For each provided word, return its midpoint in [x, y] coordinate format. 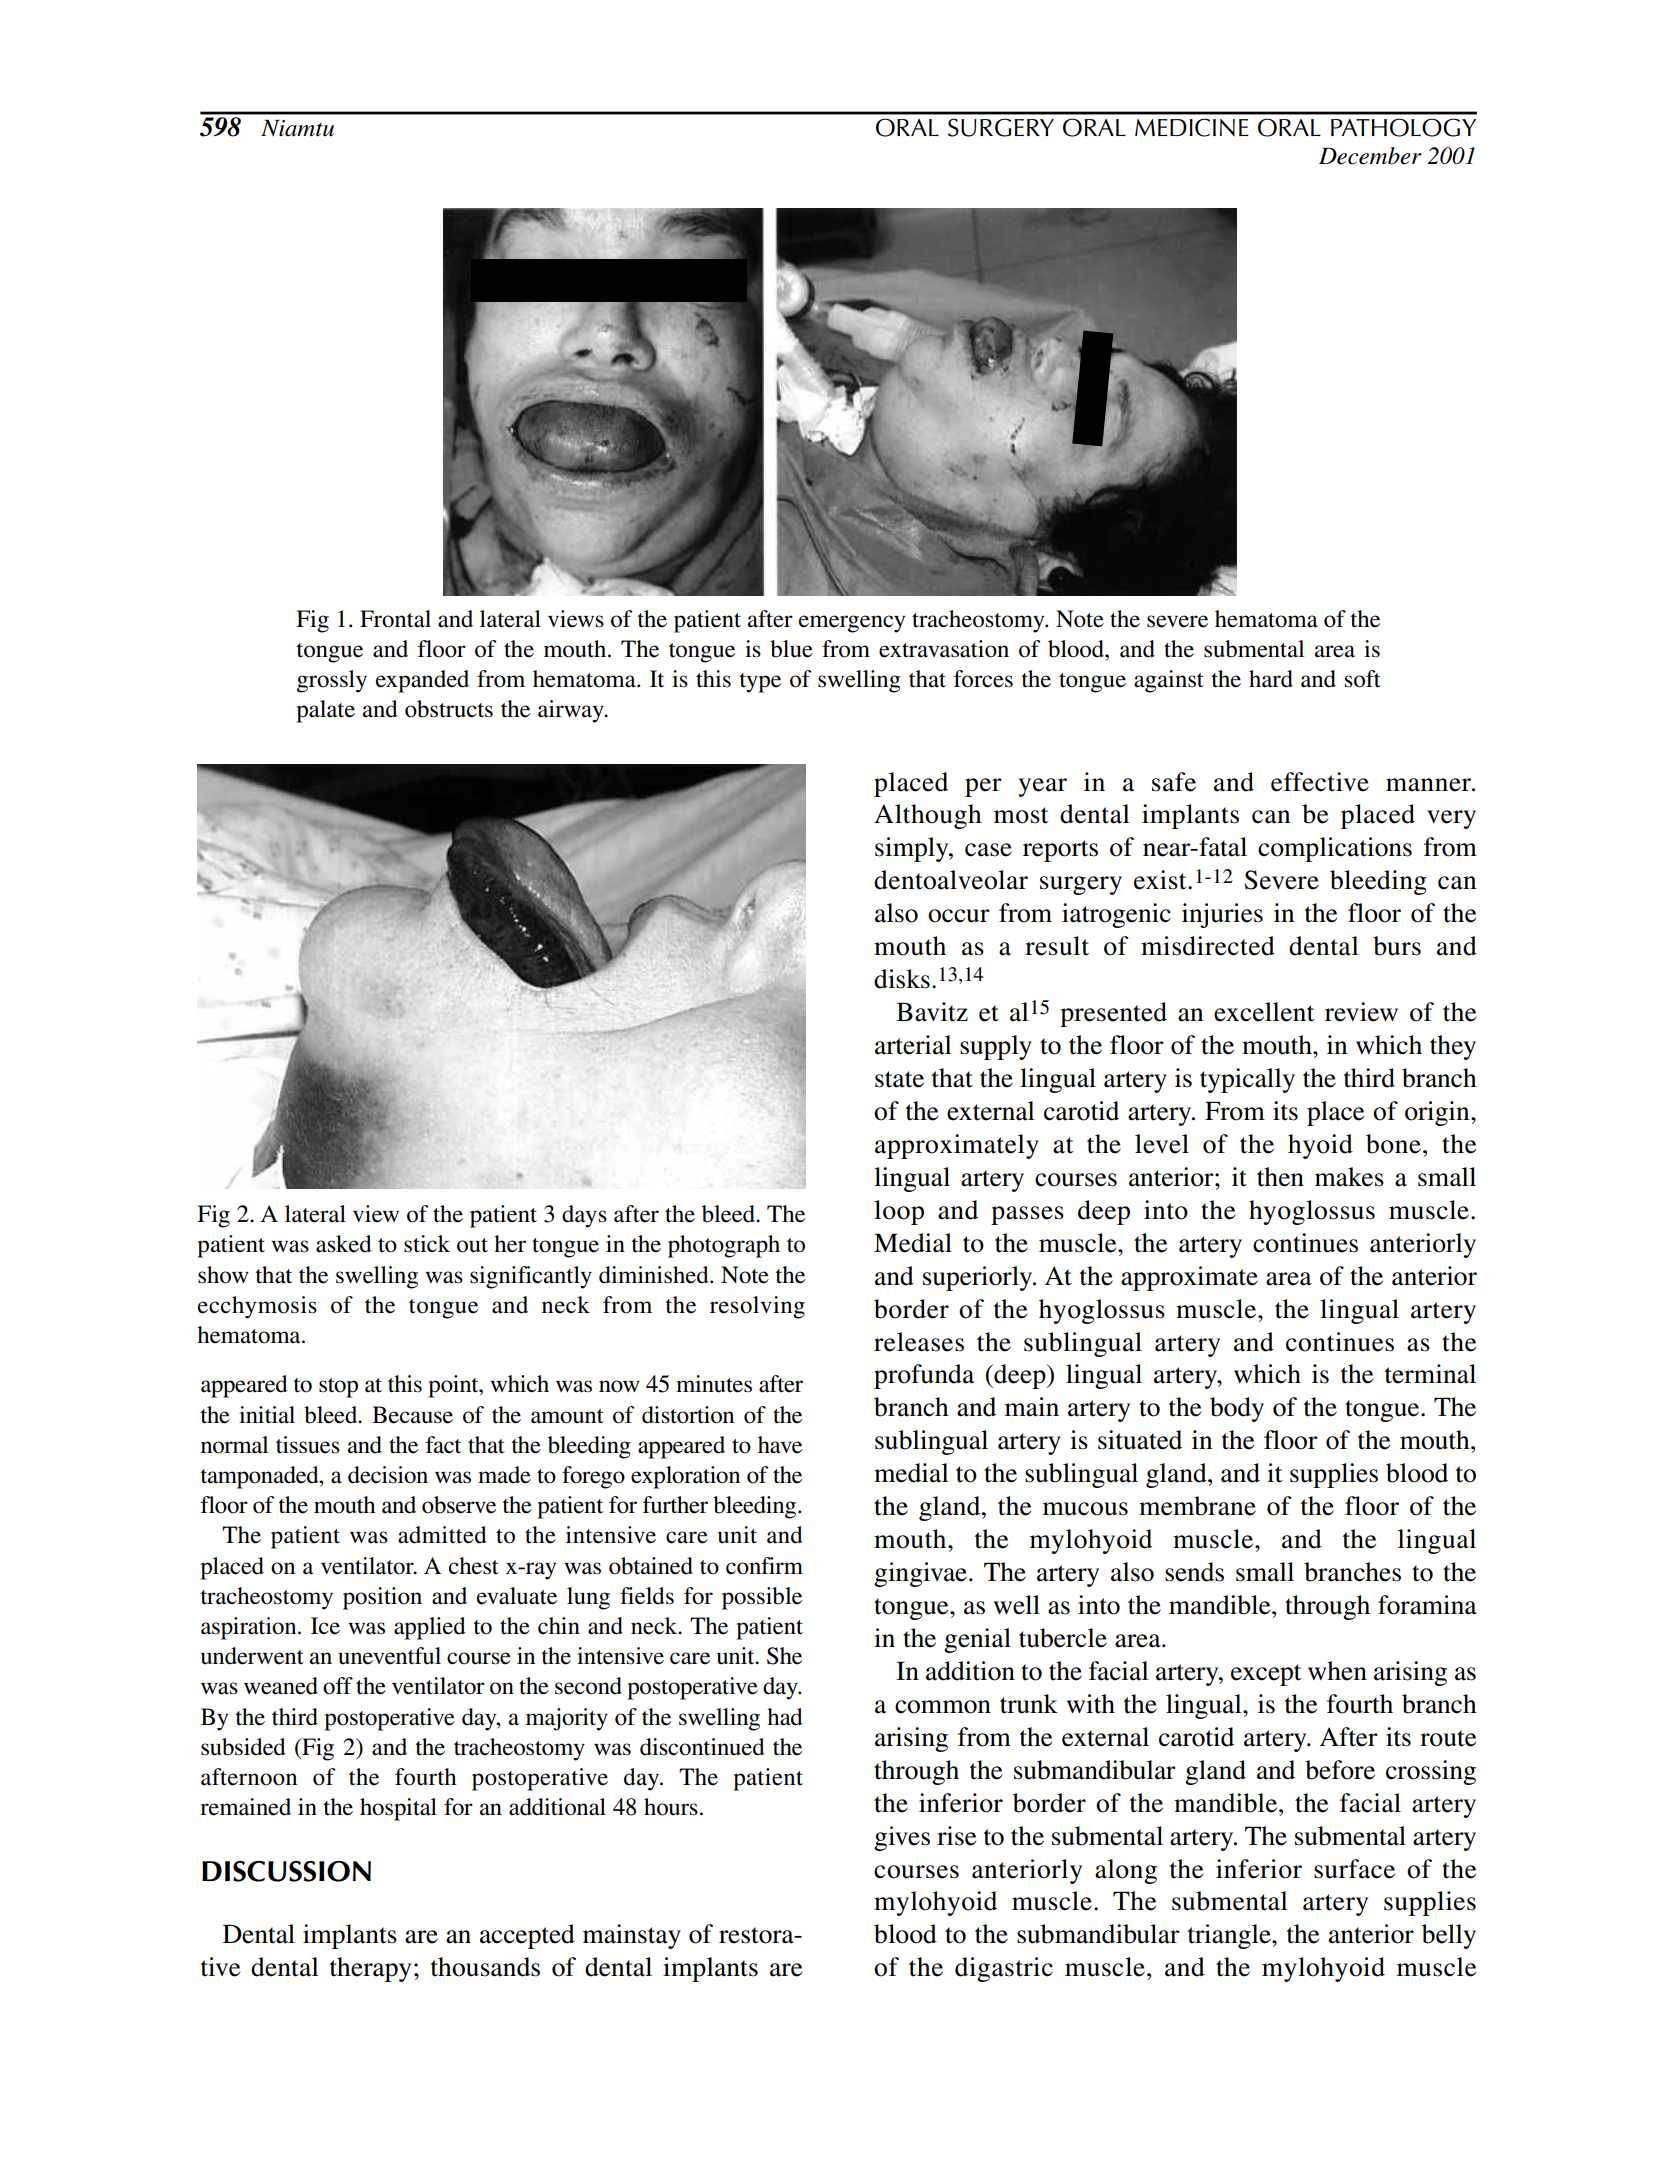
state [899, 1079]
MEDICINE [1192, 127]
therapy [370, 1969]
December [1370, 156]
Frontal [395, 619]
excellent [1264, 1012]
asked [344, 1244]
